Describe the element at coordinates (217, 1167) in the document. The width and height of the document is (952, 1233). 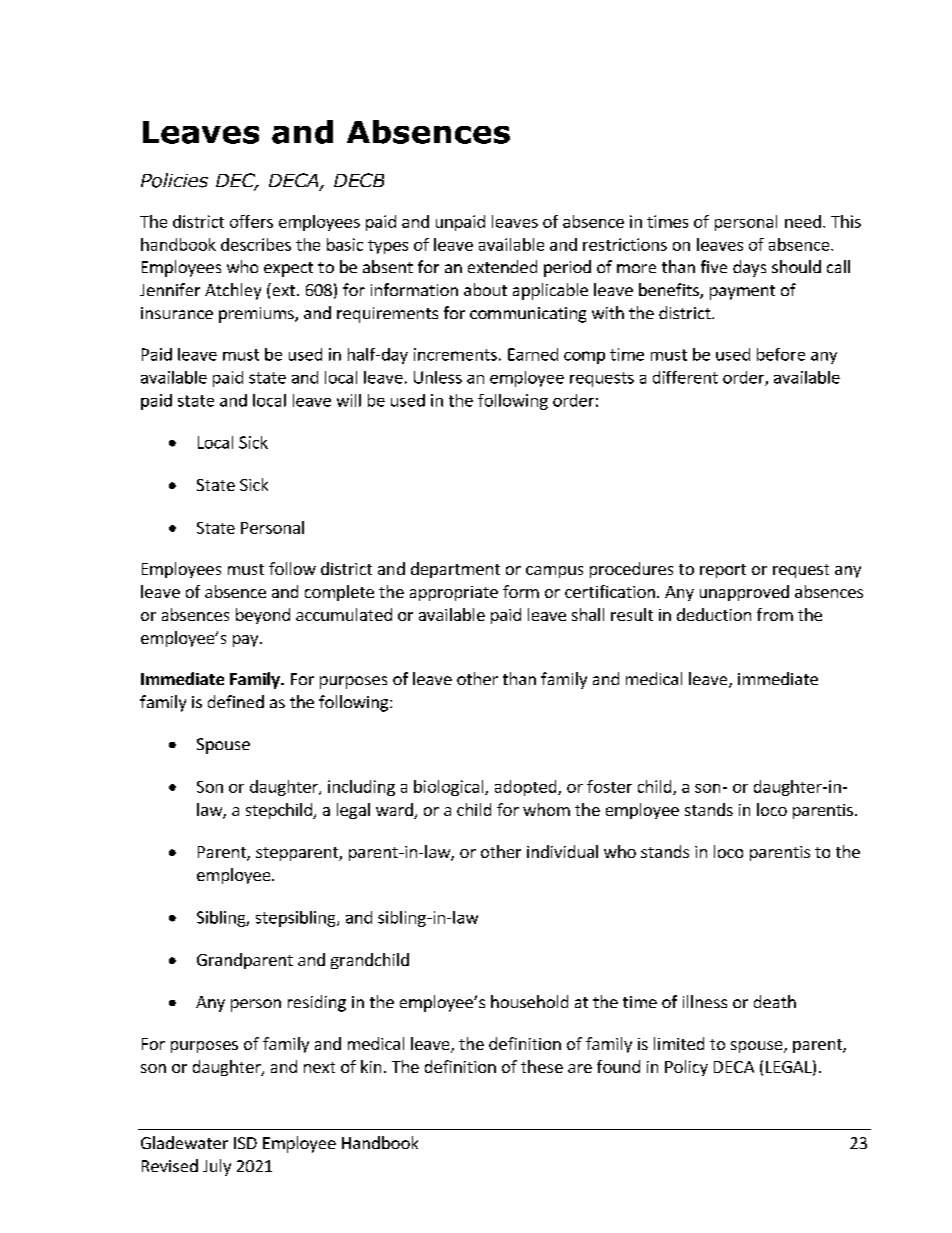
I see `July` at that location.
